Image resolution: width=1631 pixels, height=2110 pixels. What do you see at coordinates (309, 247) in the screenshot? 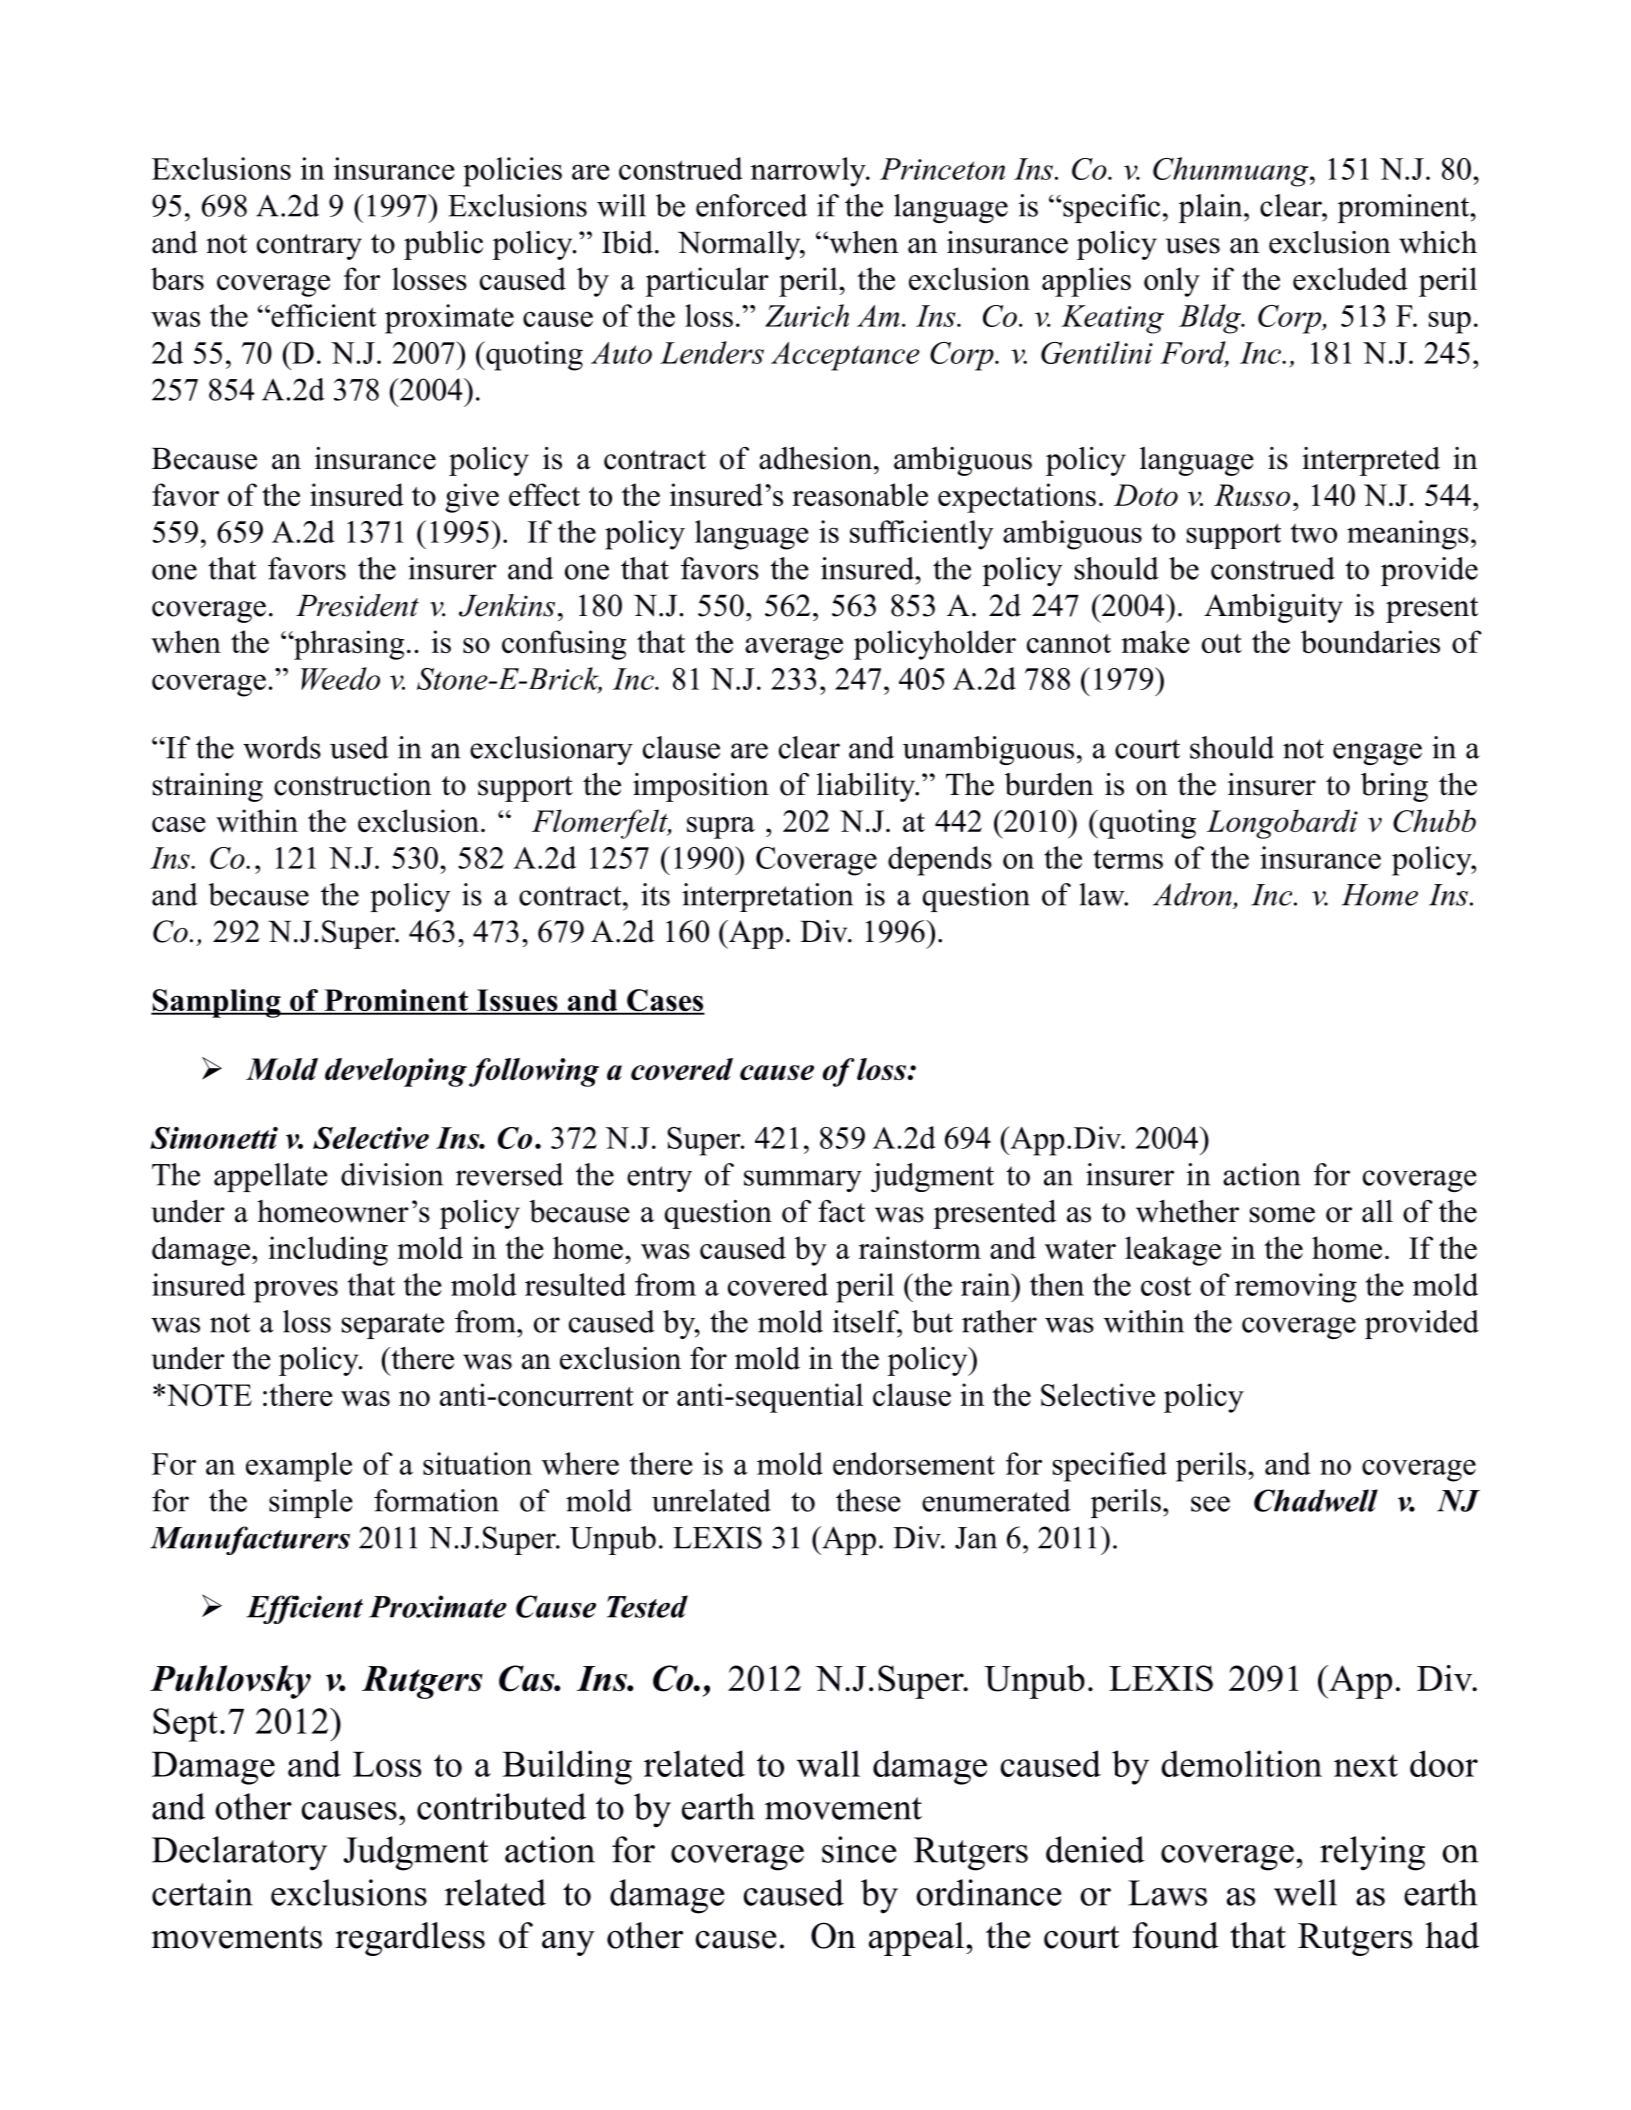
I see `contrary` at bounding box center [309, 247].
